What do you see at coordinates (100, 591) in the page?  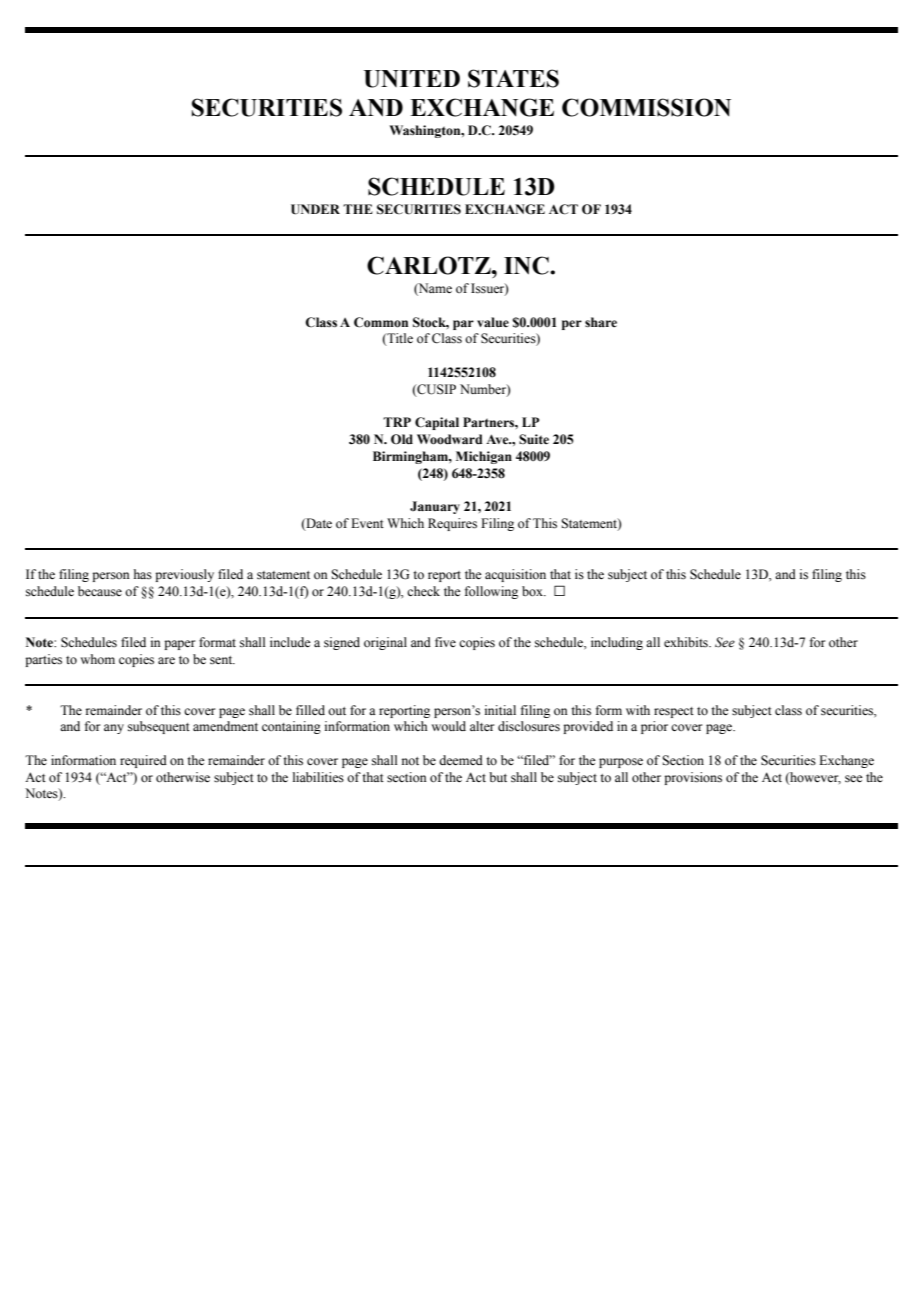 I see `because` at bounding box center [100, 591].
